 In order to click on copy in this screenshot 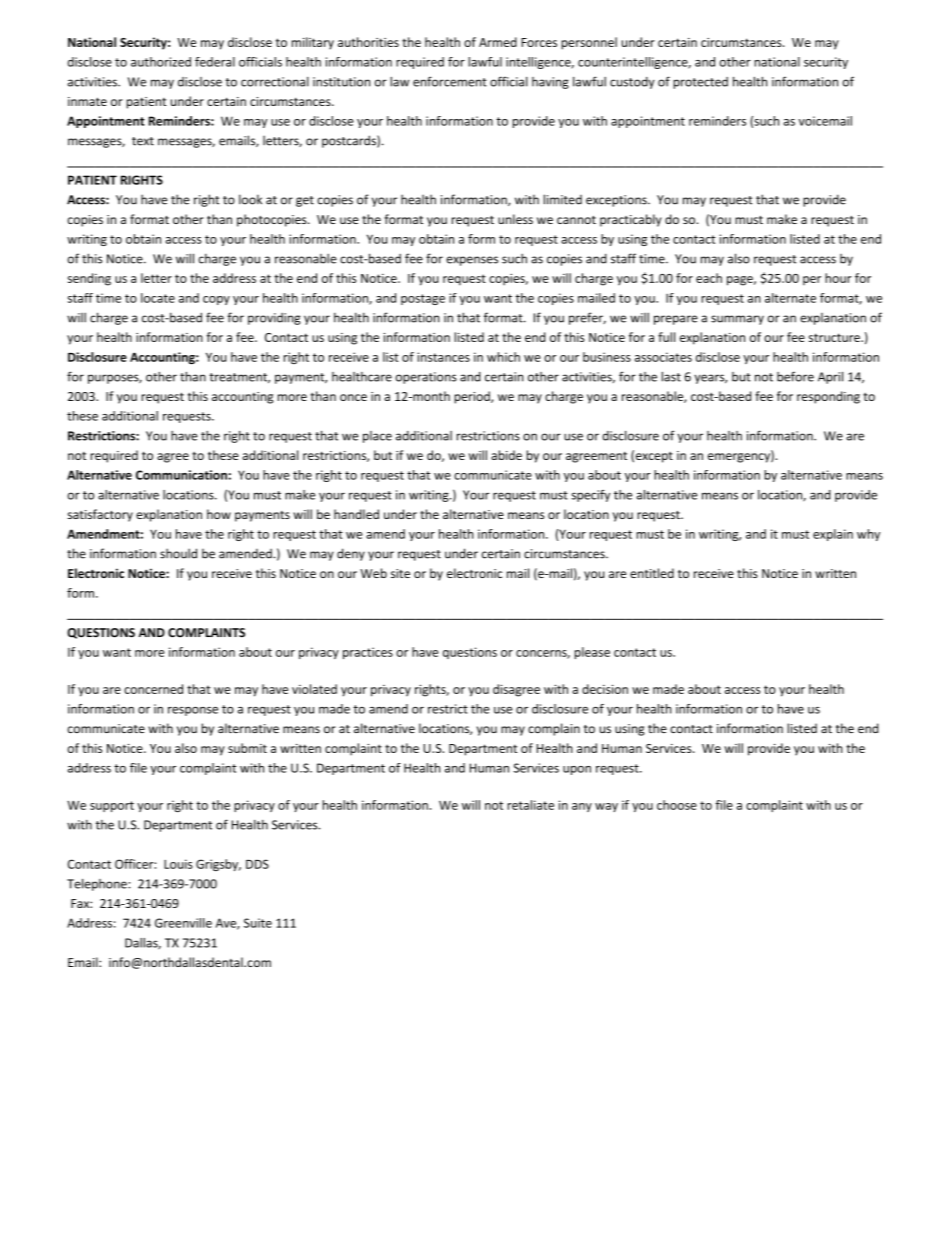, I will do `click(216, 300)`.
